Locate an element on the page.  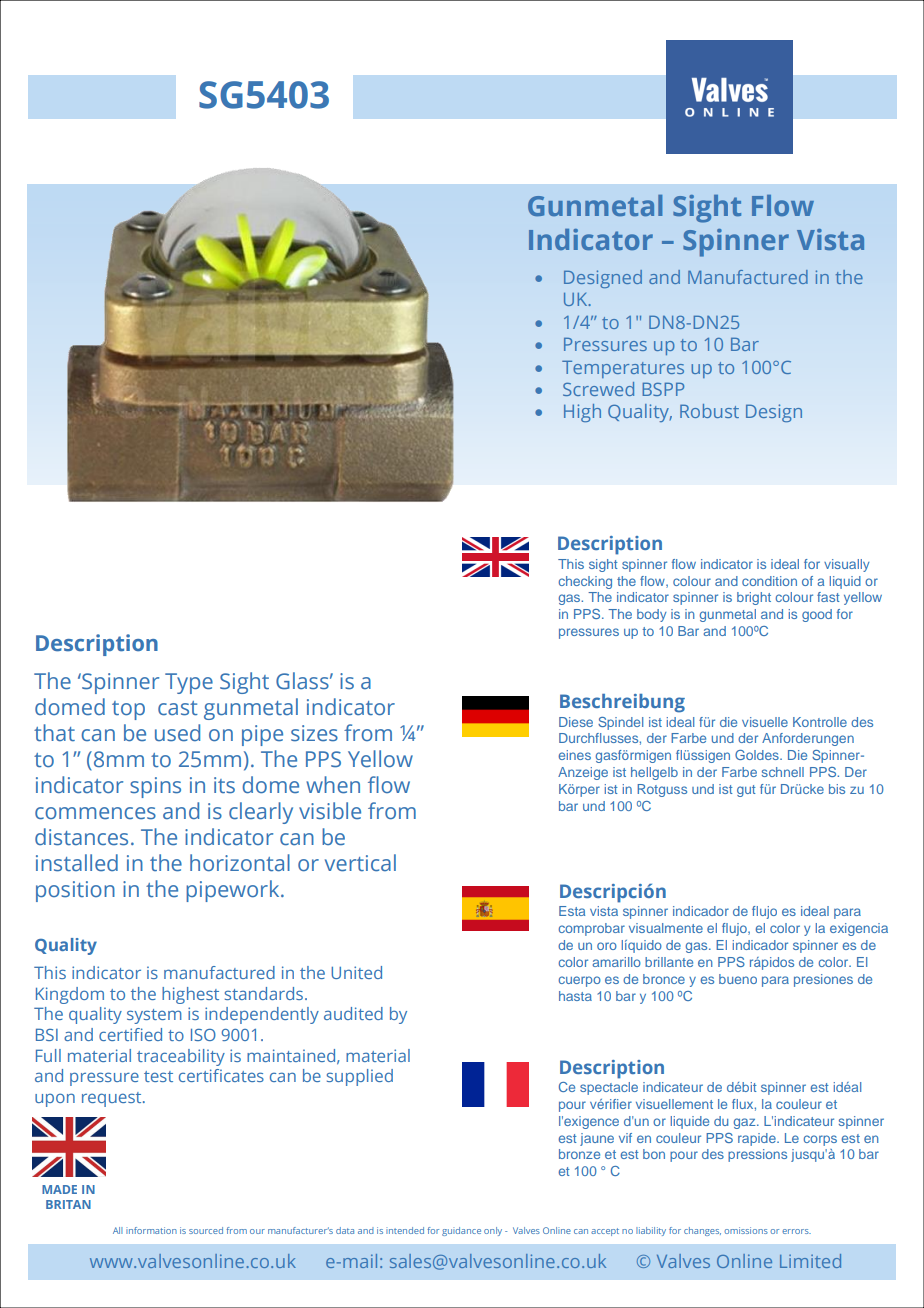
Temperatures is located at coordinates (623, 369).
